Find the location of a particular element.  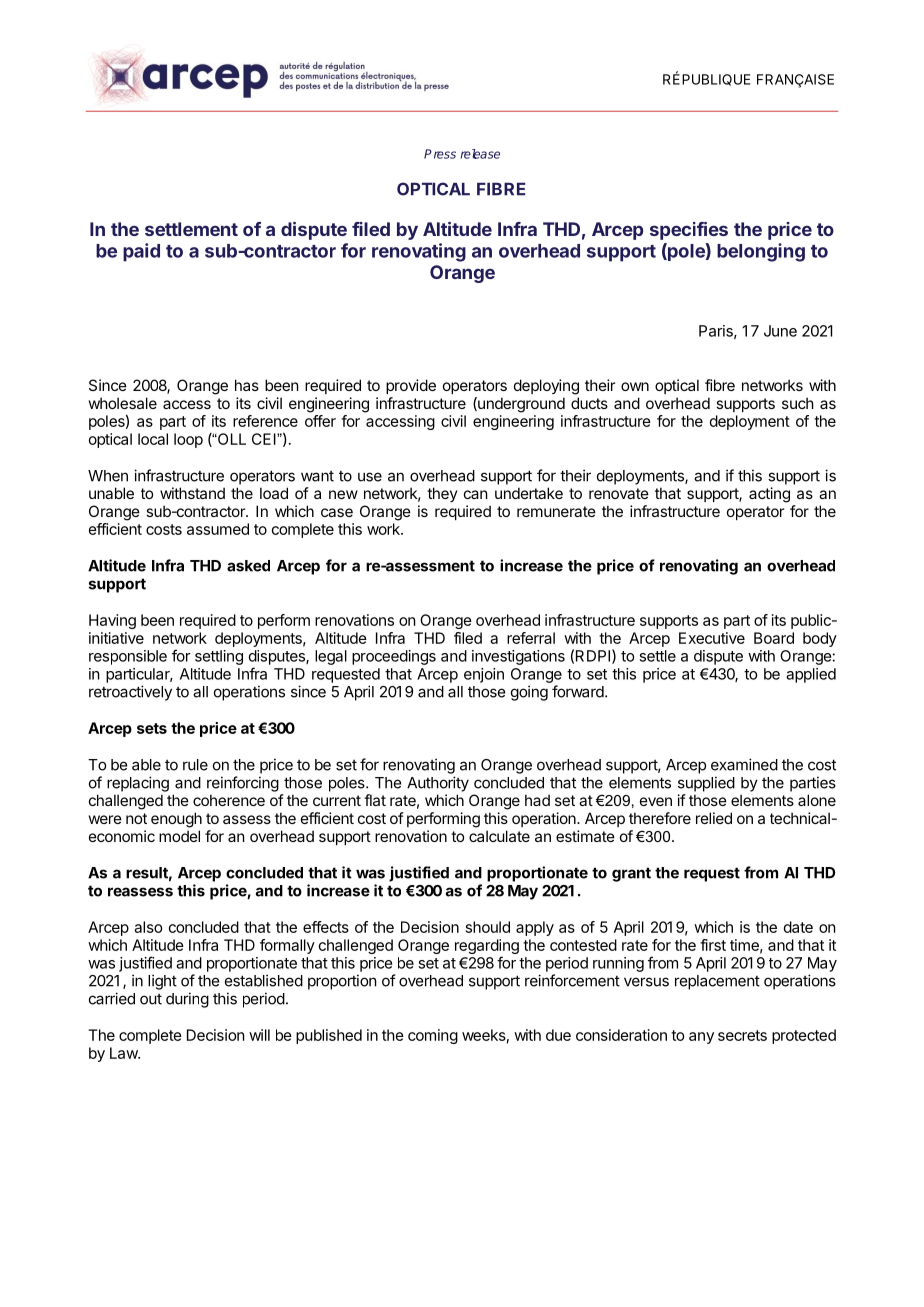

loop is located at coordinates (188, 440).
